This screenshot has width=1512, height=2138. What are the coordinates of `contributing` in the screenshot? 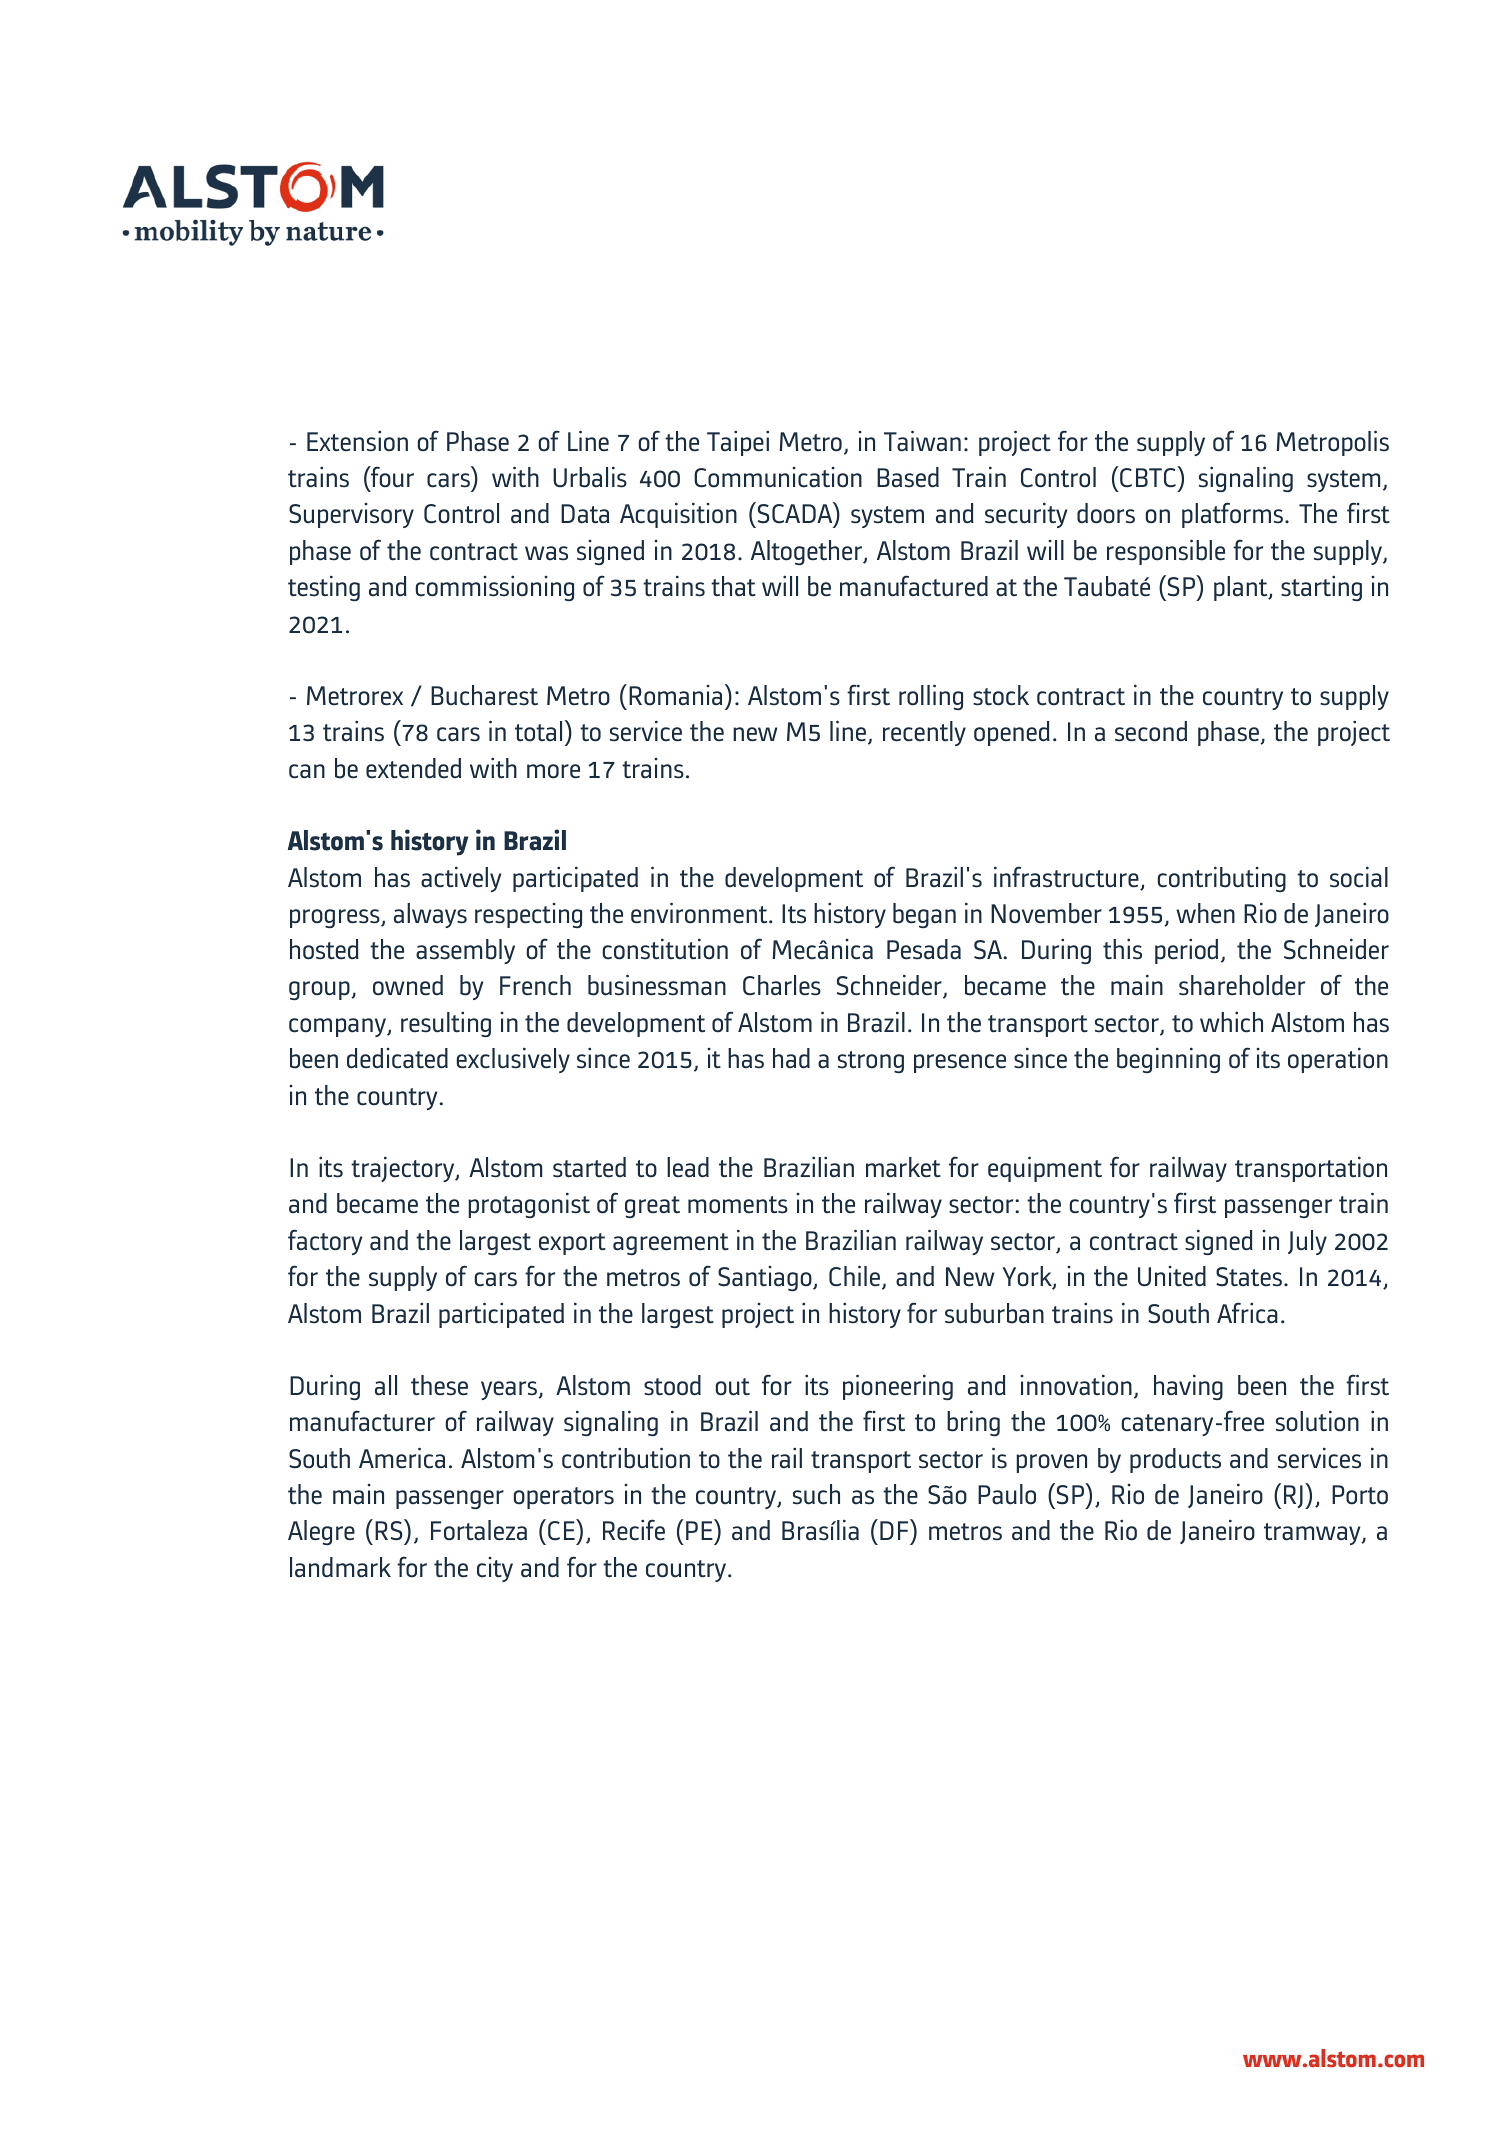 It's located at (1221, 879).
